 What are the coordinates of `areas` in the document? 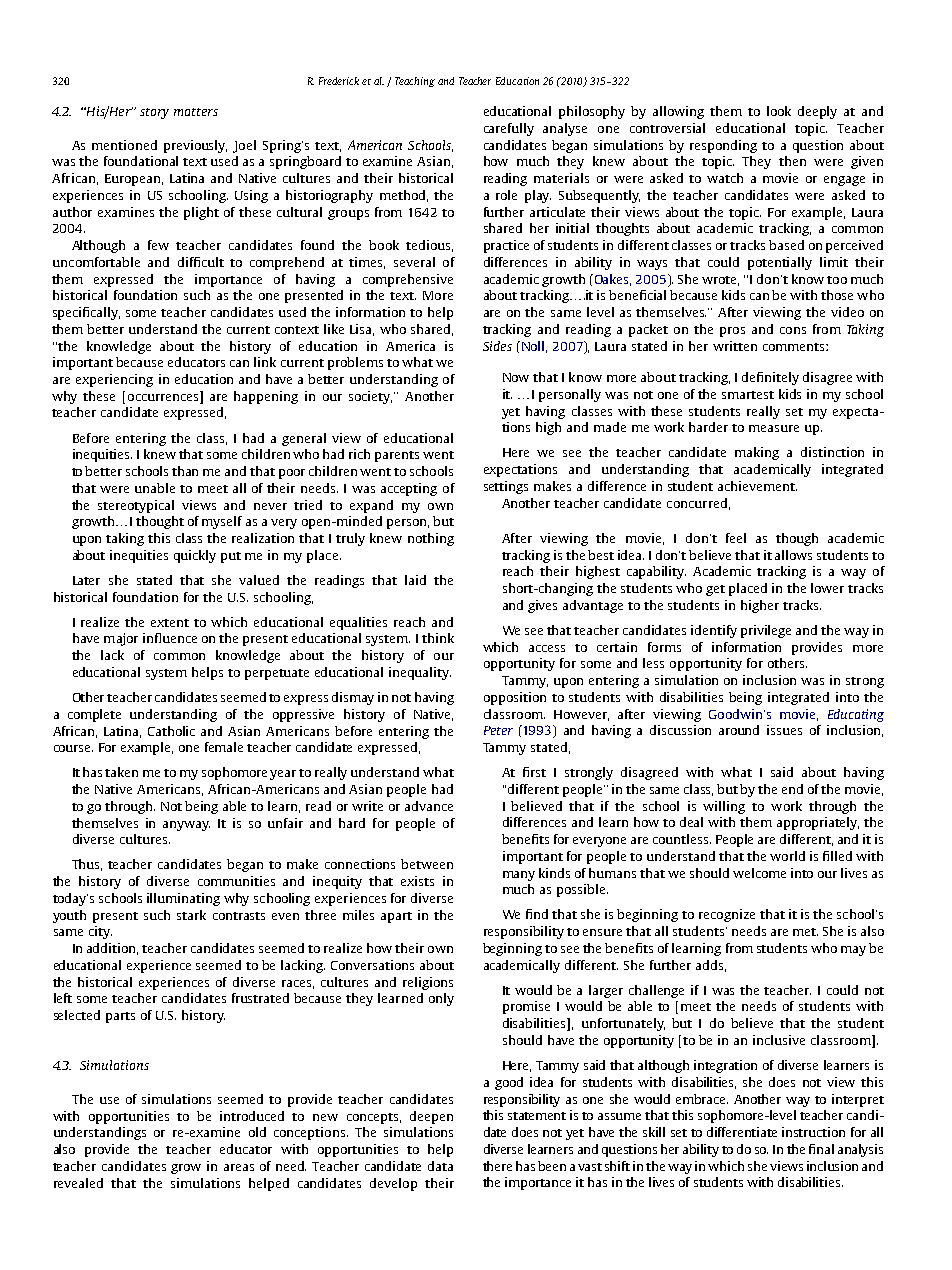 It's located at (239, 1167).
